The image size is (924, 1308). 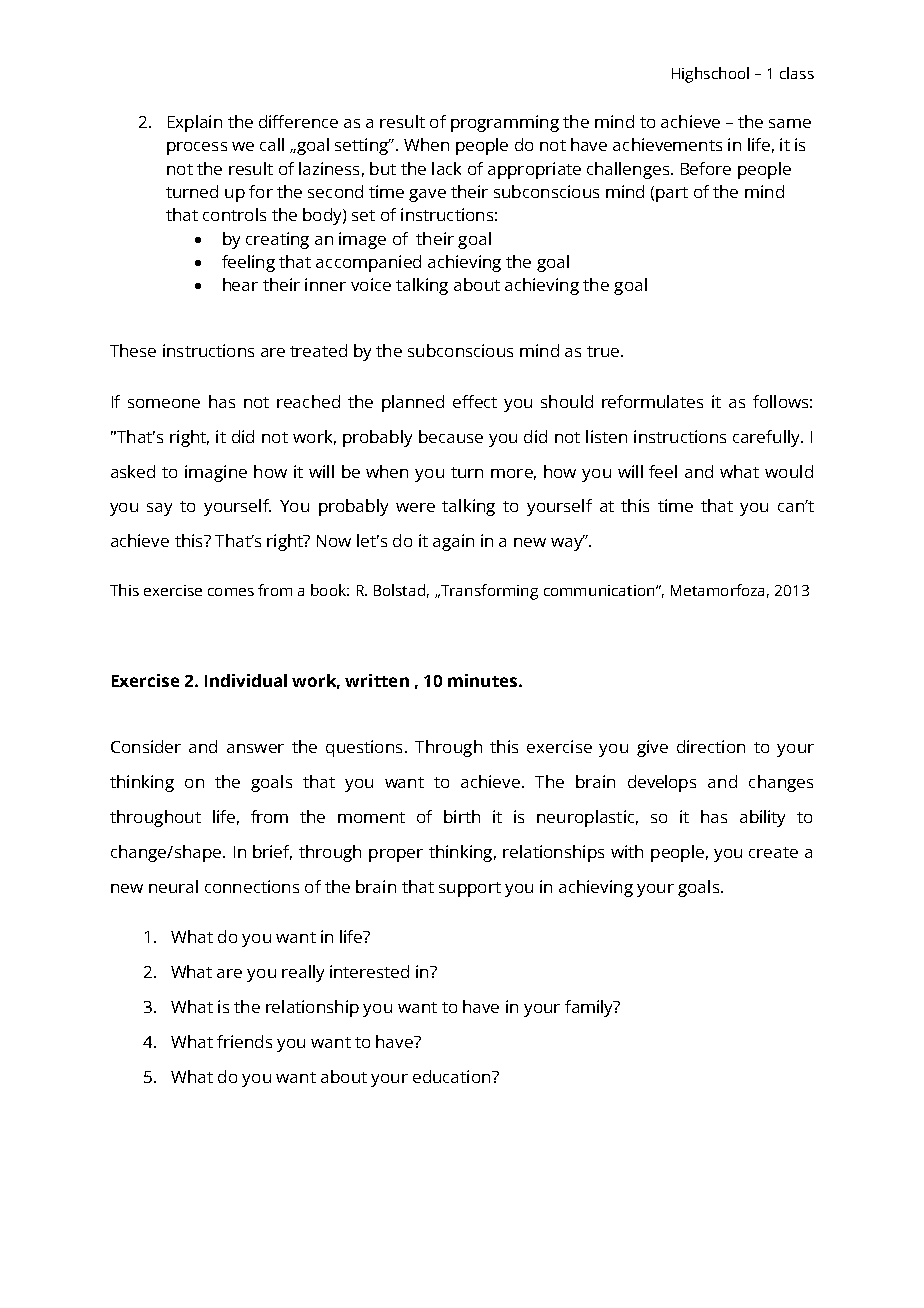 I want to click on Transforming, so click(x=488, y=592).
